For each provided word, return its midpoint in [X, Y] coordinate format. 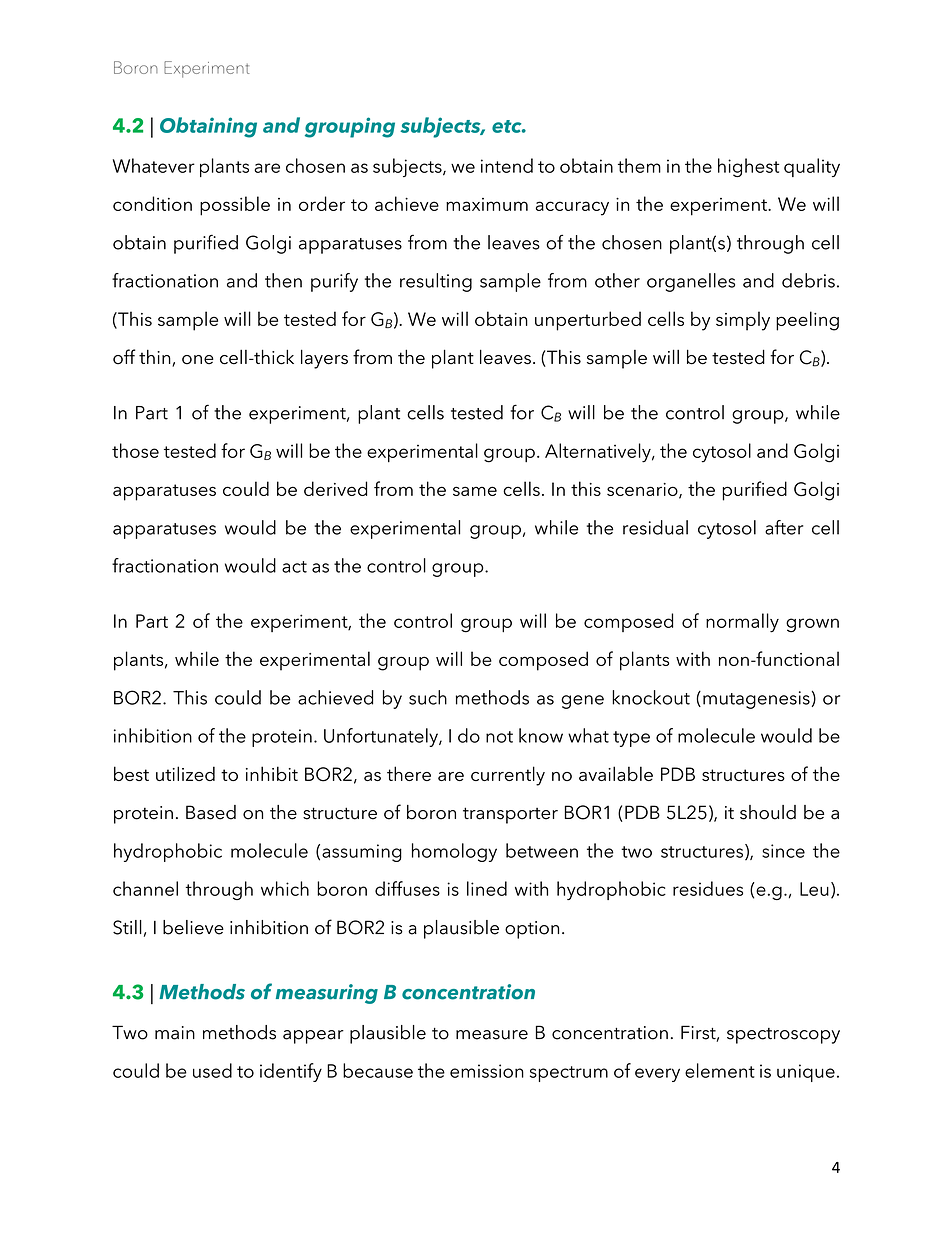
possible [235, 206]
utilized [185, 773]
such [428, 697]
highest [748, 167]
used [212, 1070]
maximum [487, 204]
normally [742, 623]
